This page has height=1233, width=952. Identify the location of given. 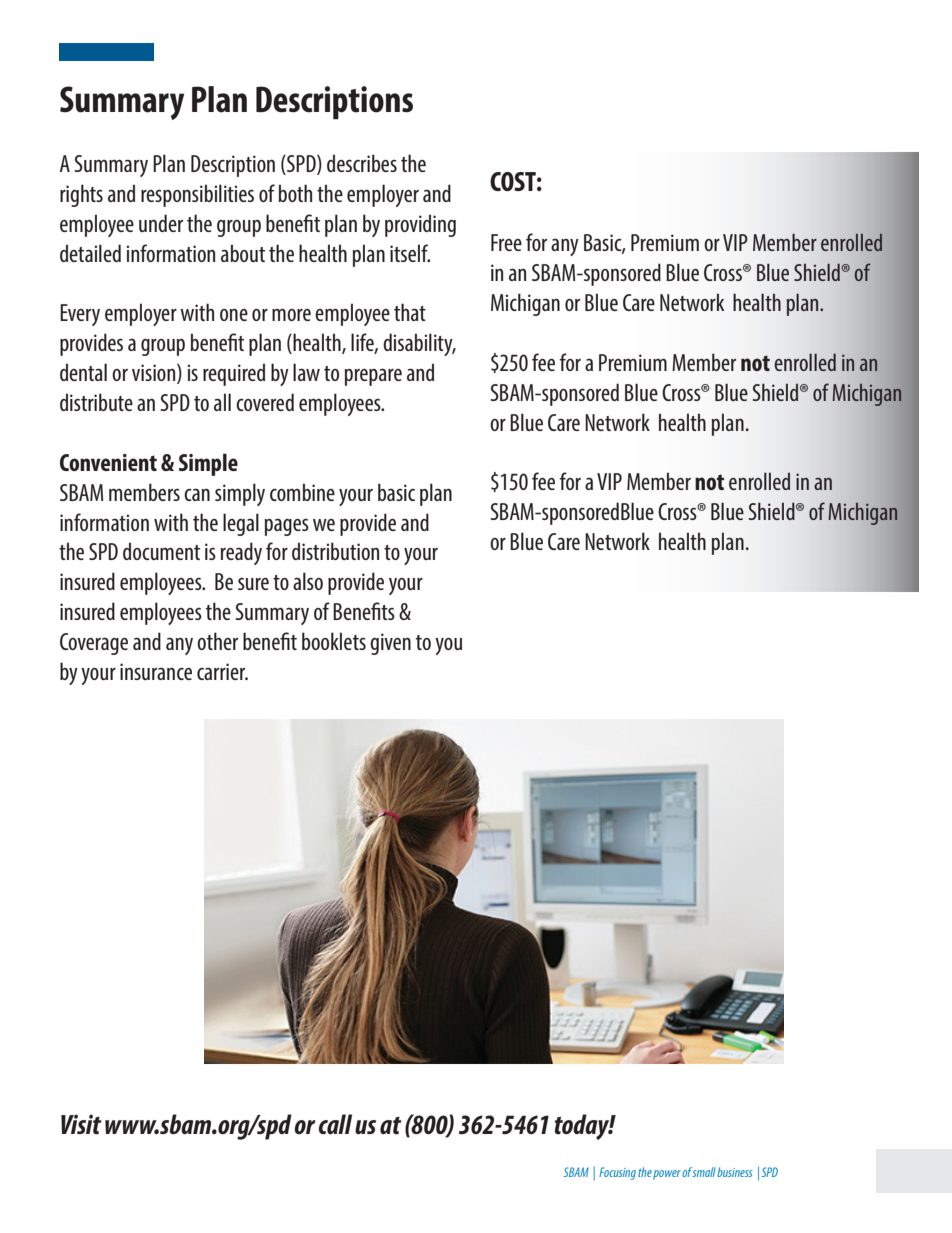
(390, 644).
